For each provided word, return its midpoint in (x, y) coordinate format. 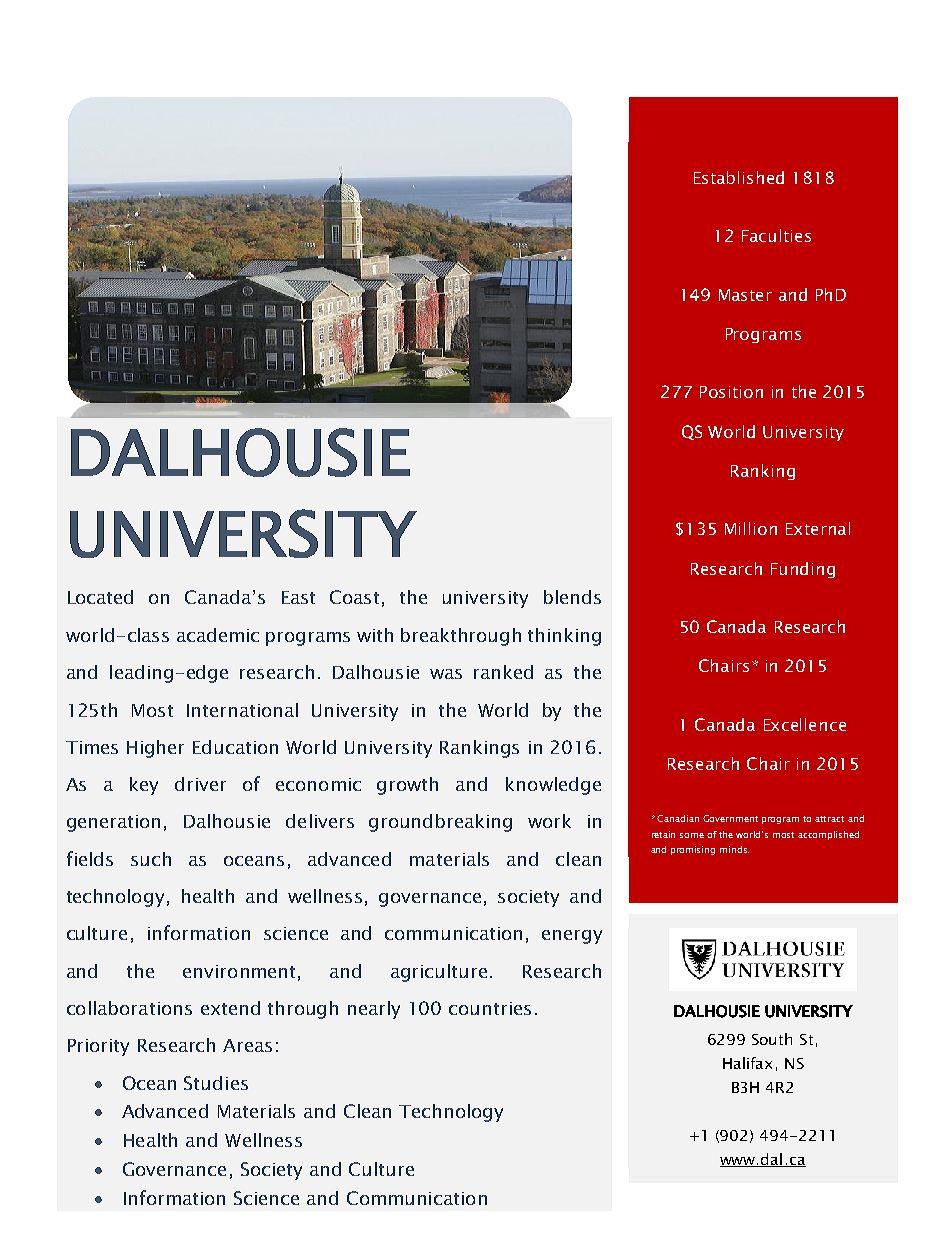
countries (490, 1008)
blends (572, 597)
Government (730, 818)
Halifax (747, 1063)
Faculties (776, 235)
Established (739, 177)
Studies (216, 1083)
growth (407, 786)
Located (100, 597)
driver (200, 784)
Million (751, 528)
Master (745, 295)
